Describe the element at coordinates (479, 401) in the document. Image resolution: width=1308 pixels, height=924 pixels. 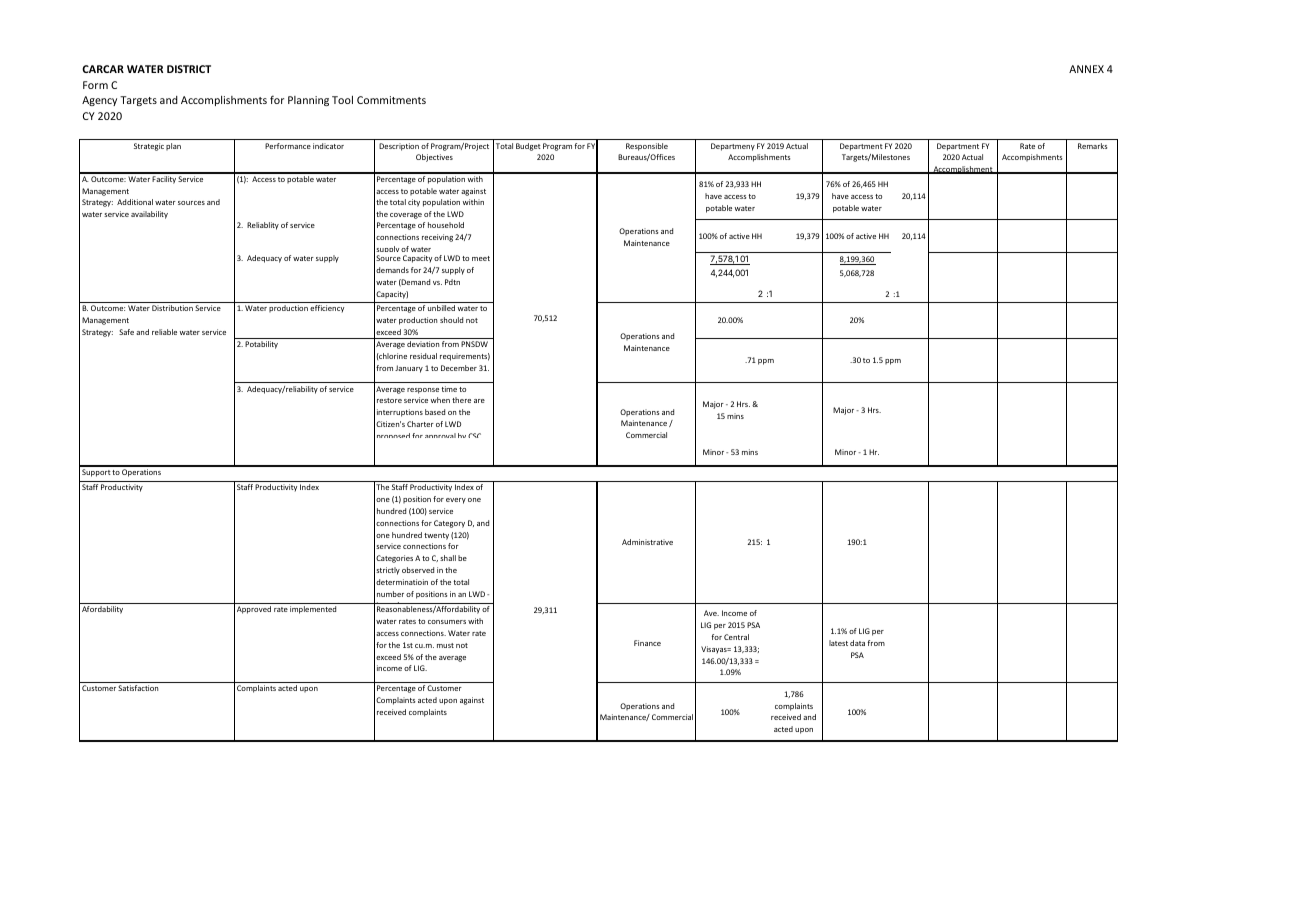
I see `are` at that location.
